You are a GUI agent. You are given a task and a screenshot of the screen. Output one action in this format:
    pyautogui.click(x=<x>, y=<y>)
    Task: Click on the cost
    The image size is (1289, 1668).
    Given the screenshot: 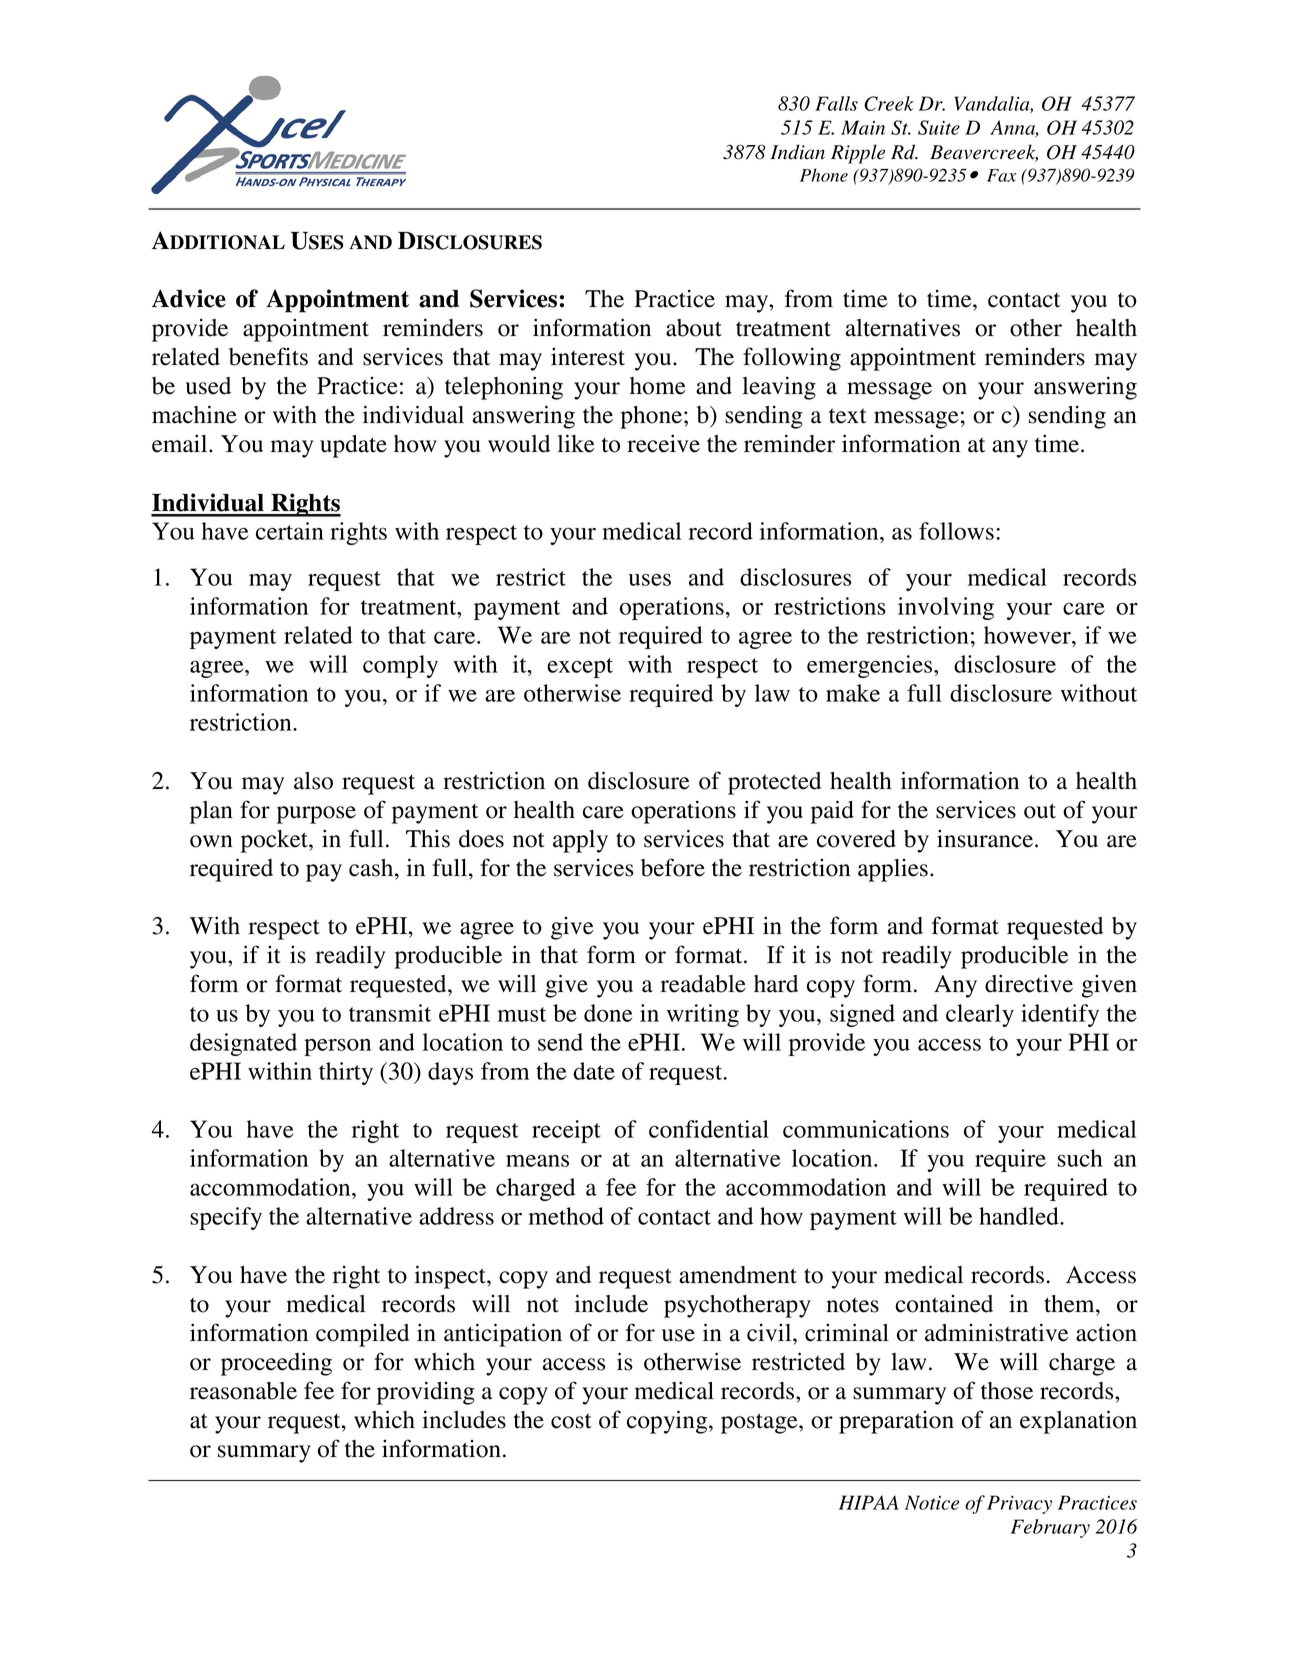 What is the action you would take?
    pyautogui.click(x=571, y=1421)
